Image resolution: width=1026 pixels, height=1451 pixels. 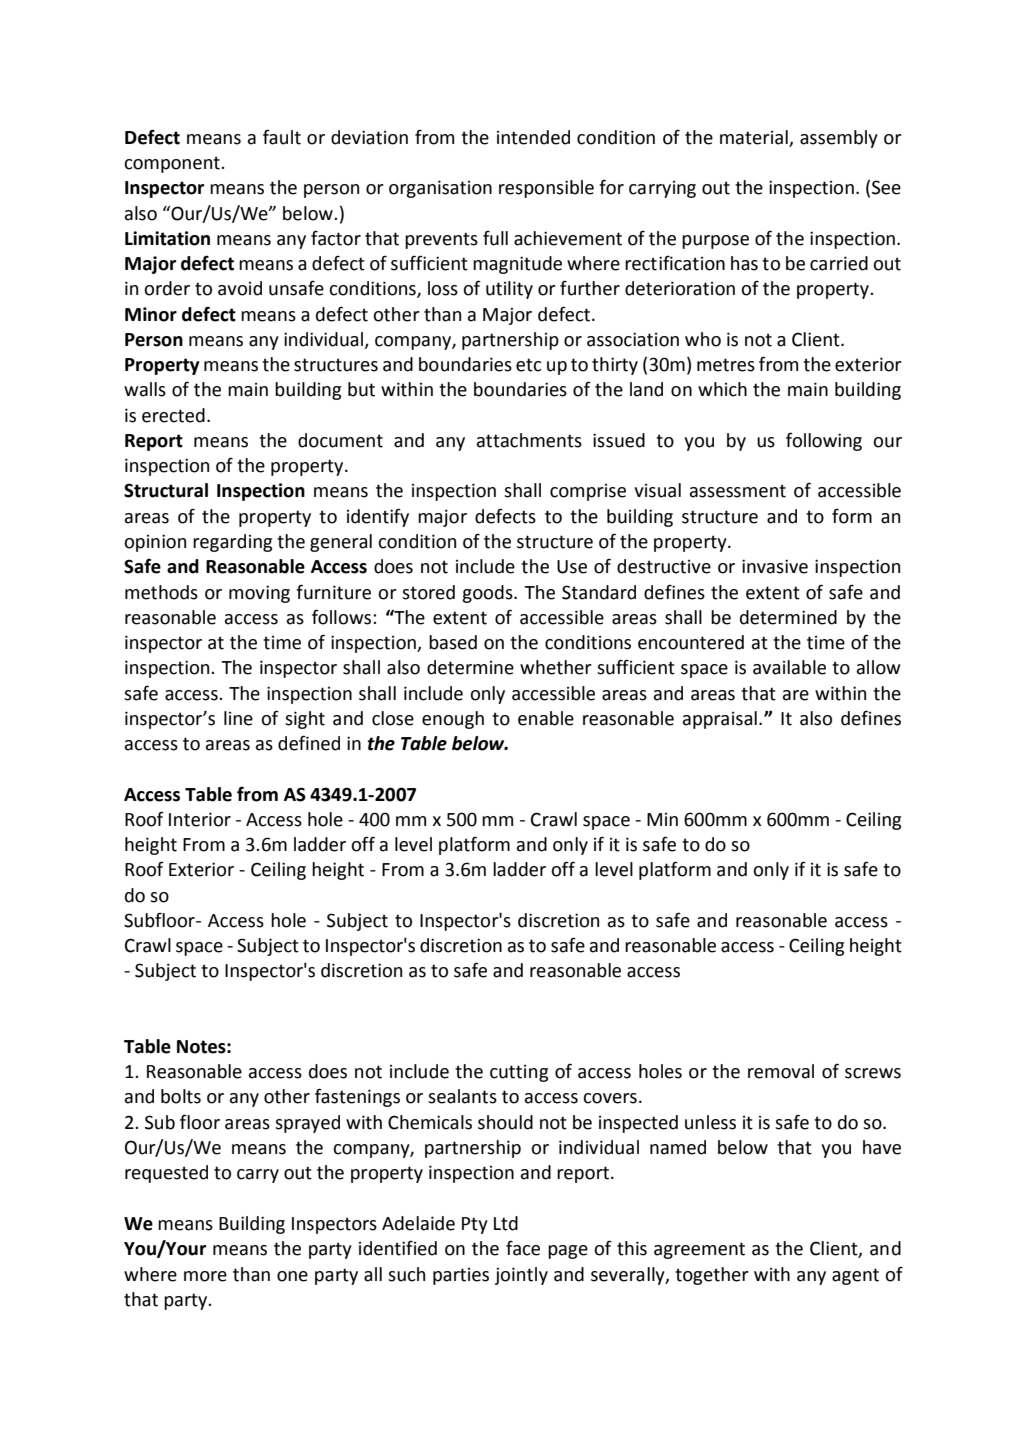 I want to click on line, so click(x=238, y=718).
